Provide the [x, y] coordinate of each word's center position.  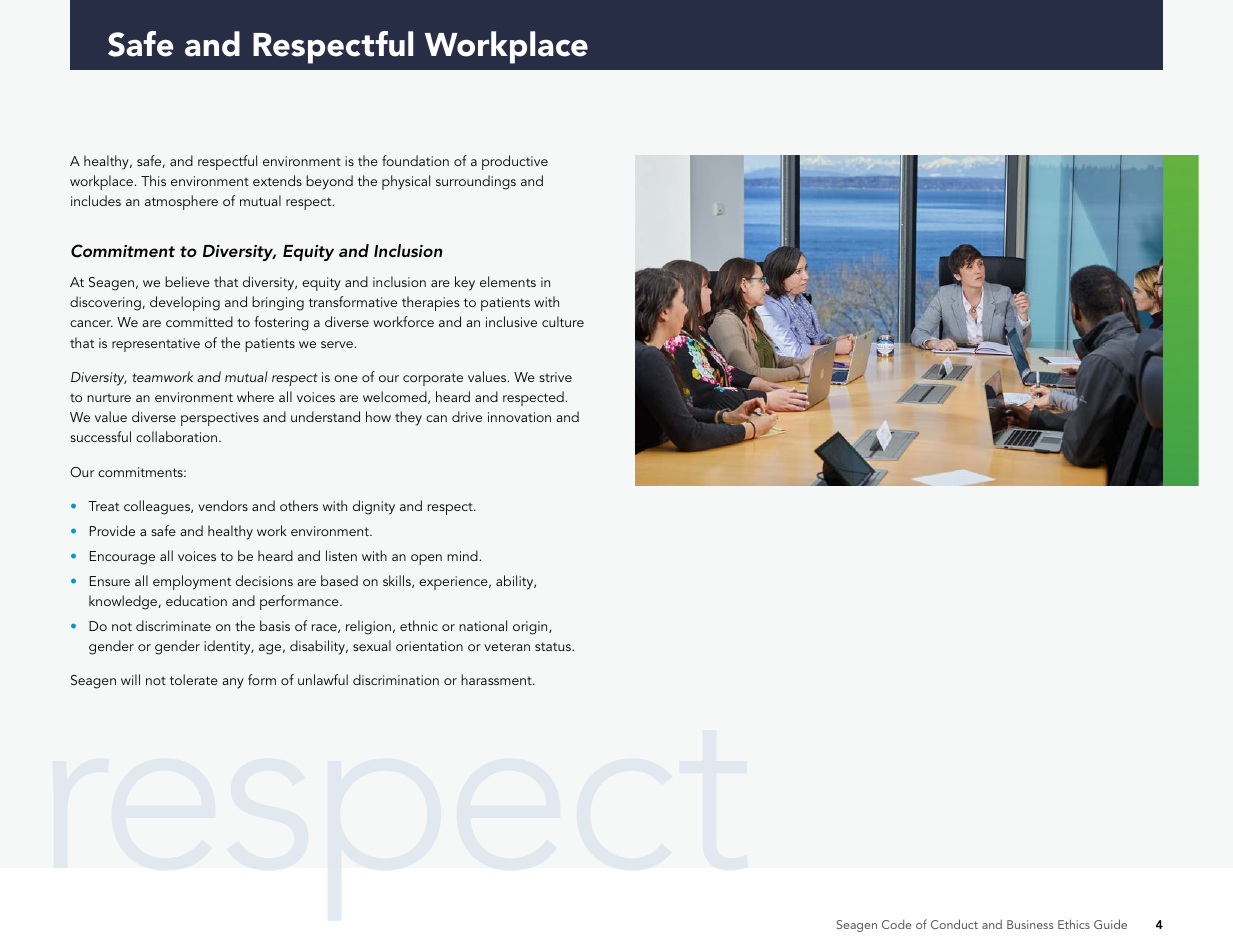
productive [515, 162]
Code [896, 924]
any [233, 683]
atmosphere [181, 202]
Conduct [954, 924]
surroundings [476, 182]
